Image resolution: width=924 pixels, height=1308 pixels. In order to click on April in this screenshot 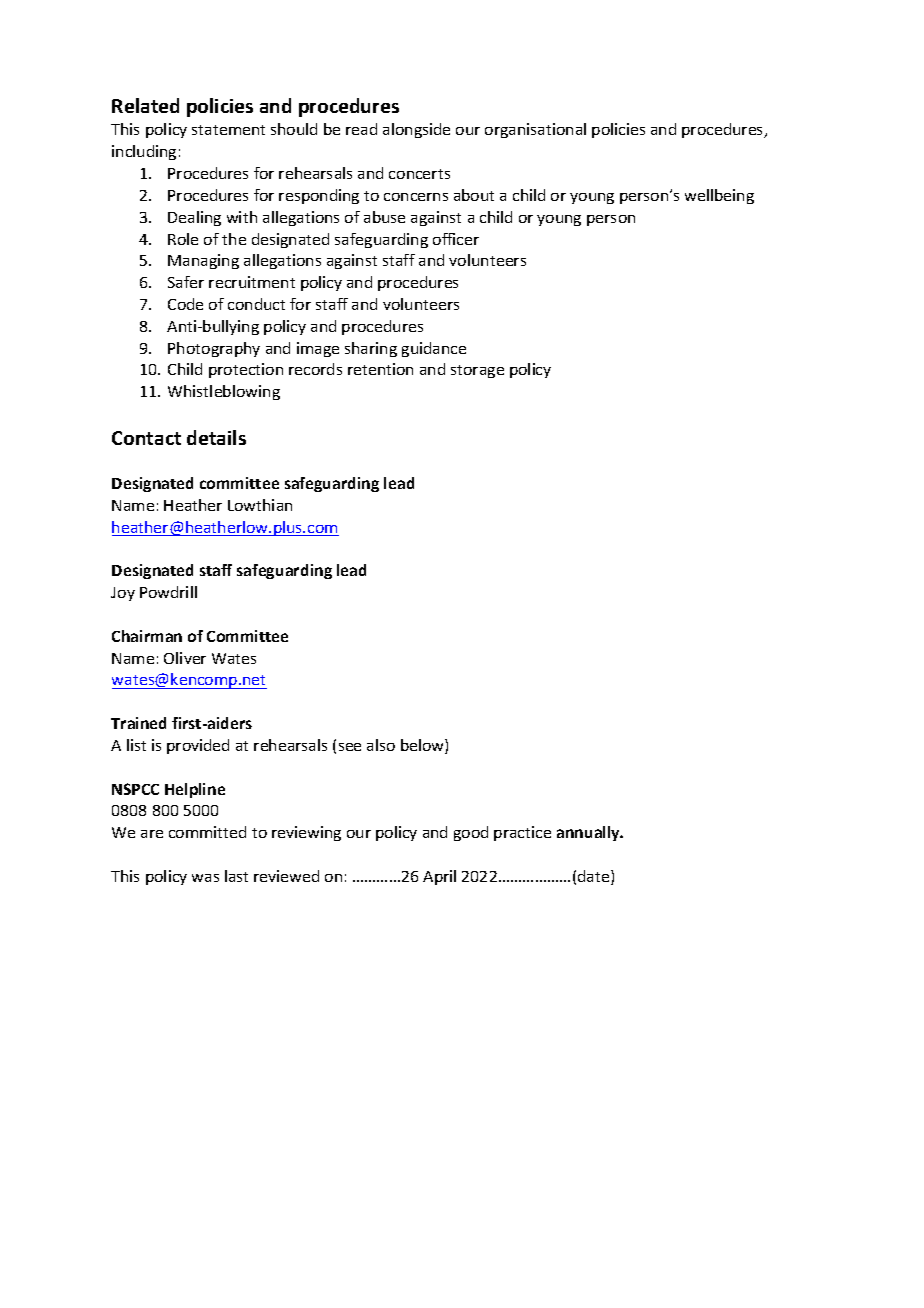, I will do `click(439, 877)`.
